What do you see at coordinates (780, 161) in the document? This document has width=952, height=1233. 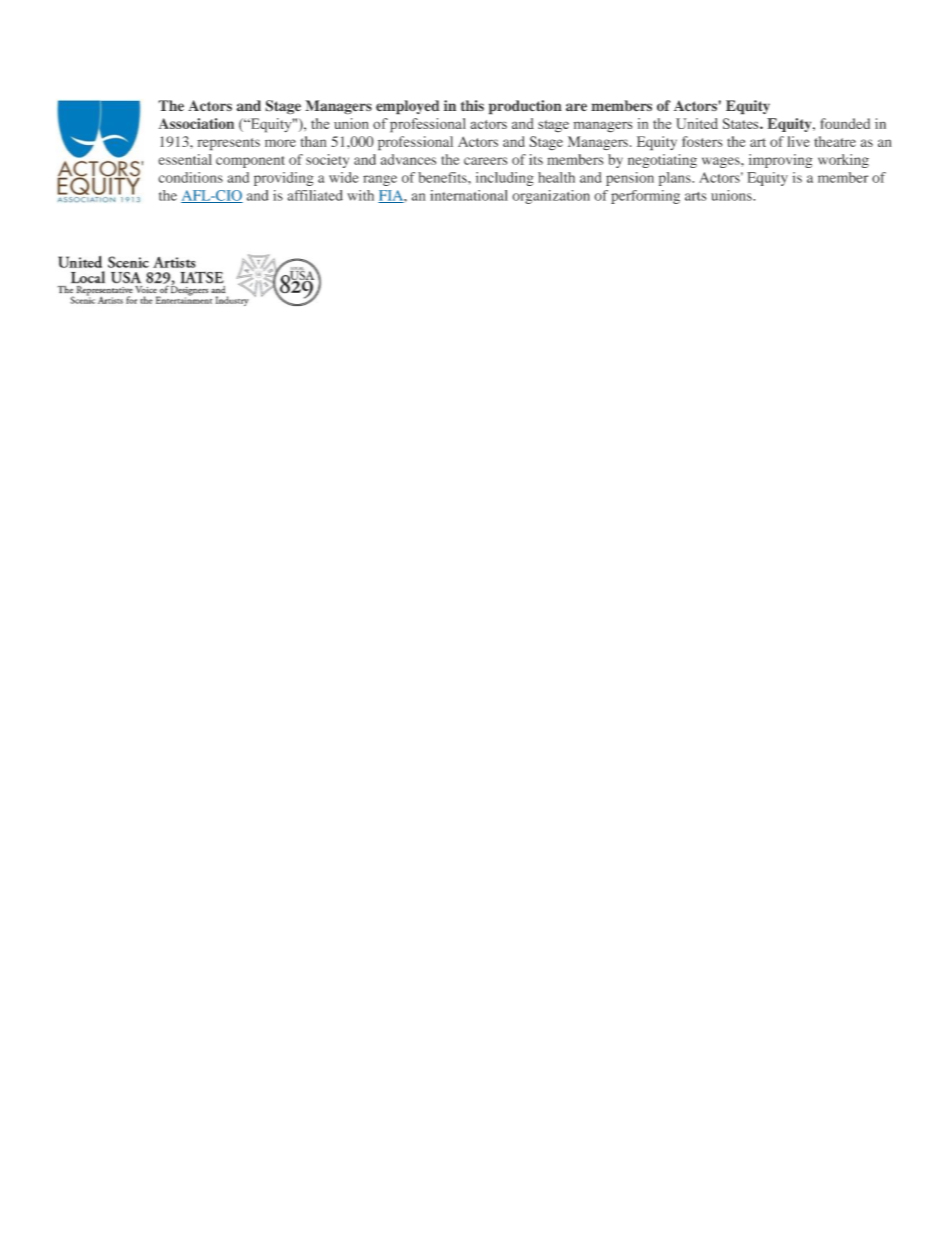 I see `improving` at bounding box center [780, 161].
